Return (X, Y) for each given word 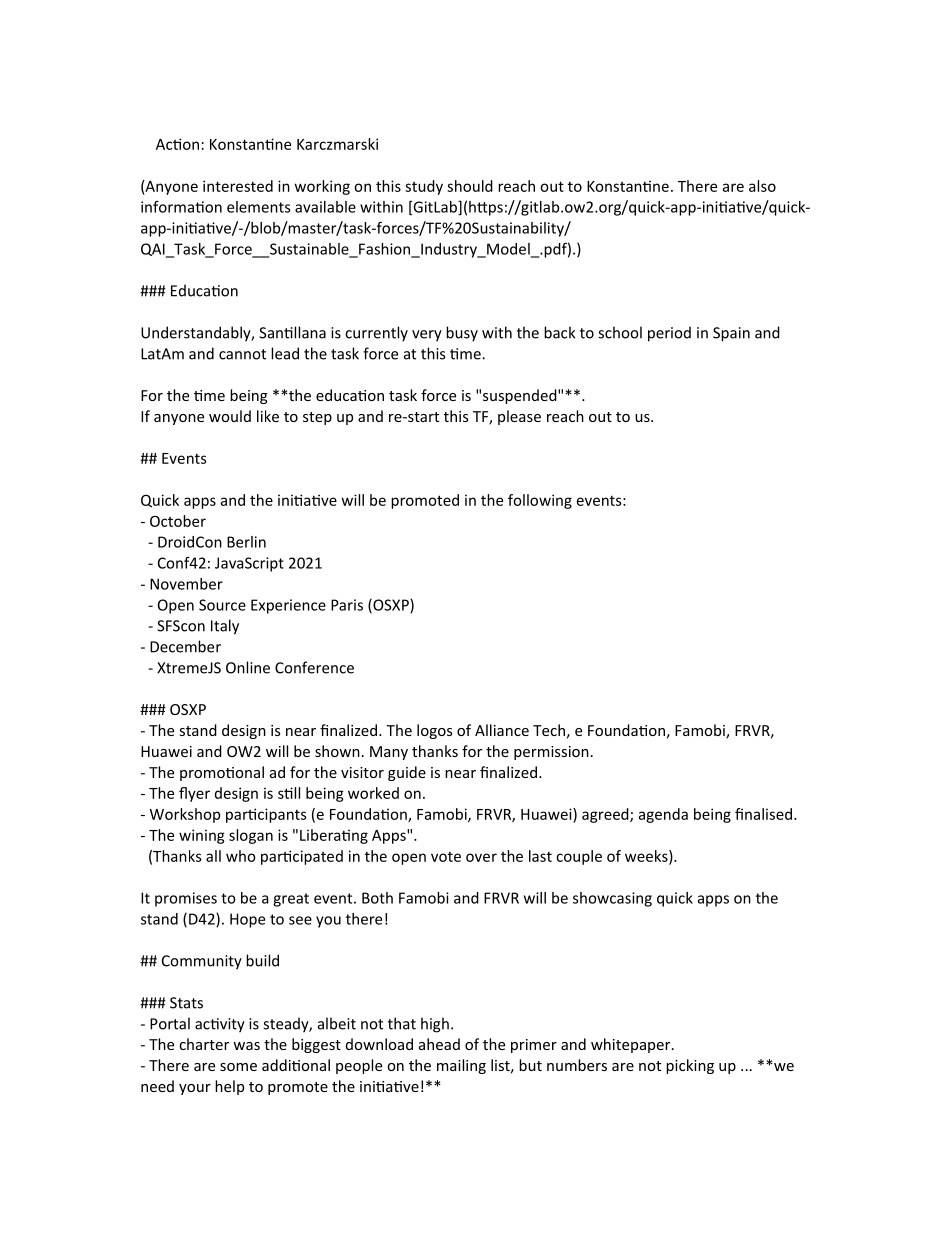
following (540, 501)
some (238, 1067)
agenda (663, 815)
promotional (222, 773)
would (230, 416)
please (519, 417)
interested (238, 186)
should (470, 186)
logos (434, 731)
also (762, 186)
